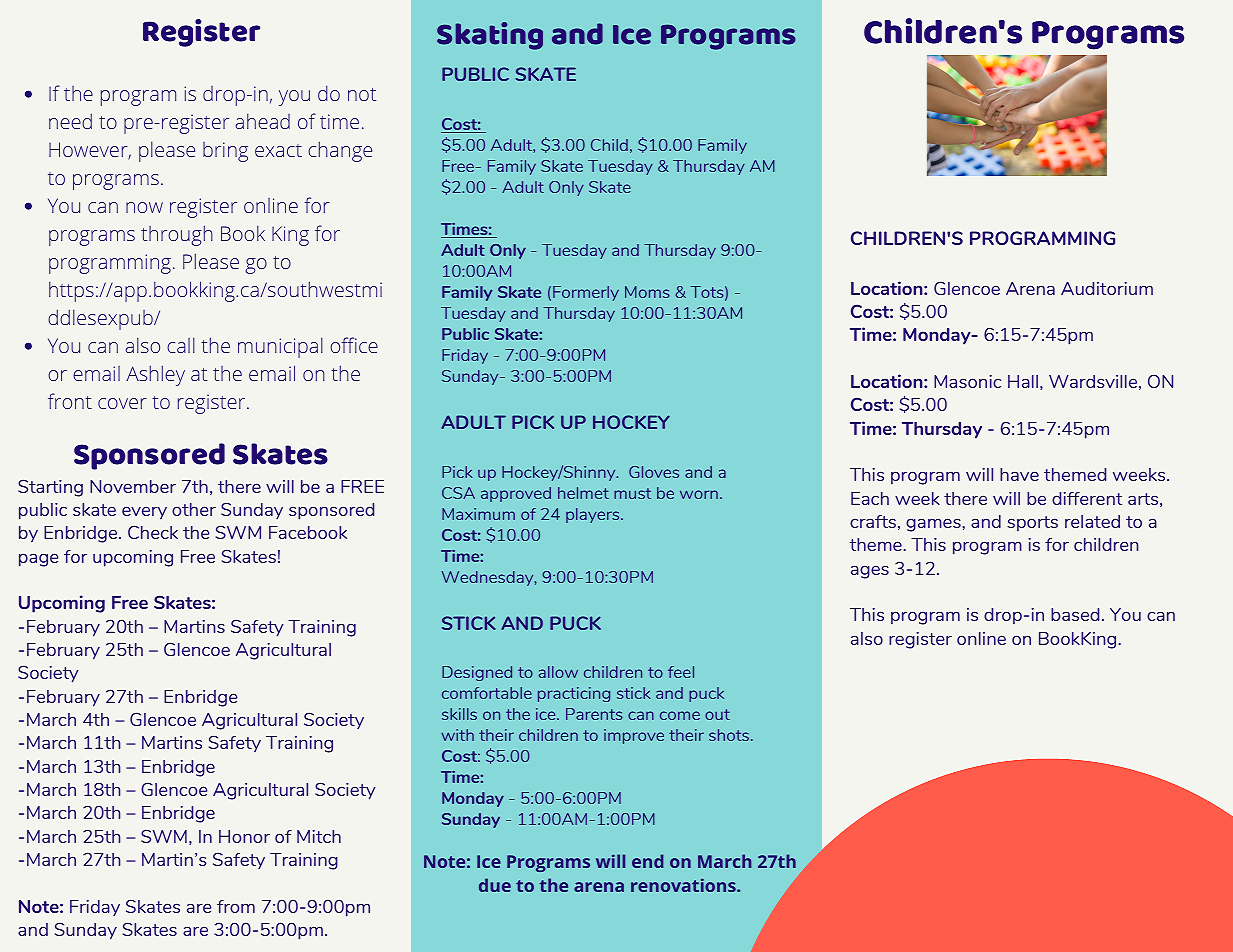 This page has height=952, width=1233. Describe the element at coordinates (177, 235) in the page. I see `through` at that location.
